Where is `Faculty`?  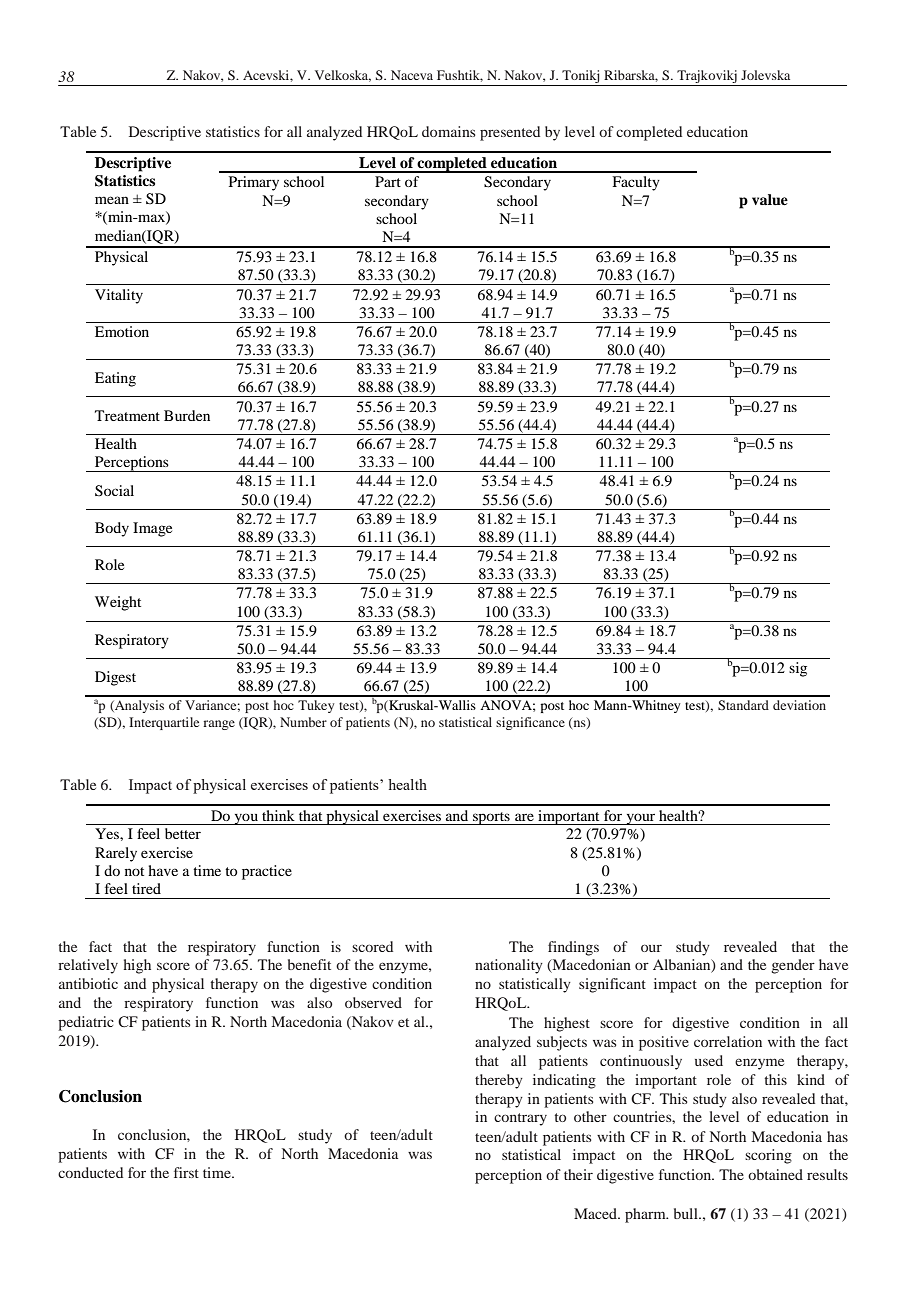
Faculty is located at coordinates (636, 183).
